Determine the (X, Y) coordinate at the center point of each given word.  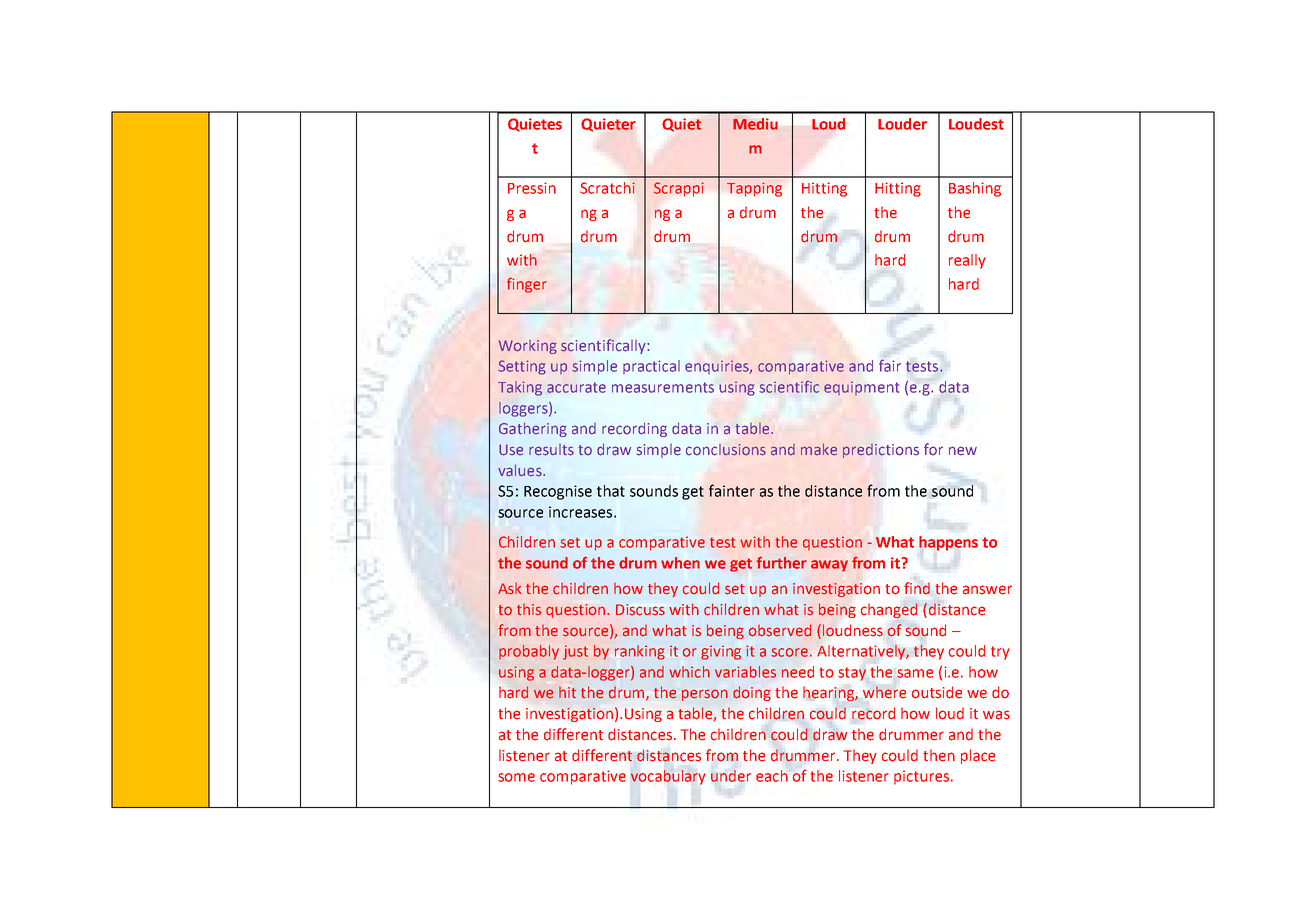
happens (948, 543)
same (915, 673)
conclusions (726, 450)
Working (528, 347)
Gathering (533, 429)
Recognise (558, 492)
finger (526, 285)
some (516, 777)
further (781, 562)
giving (721, 652)
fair (890, 365)
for (933, 449)
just (575, 652)
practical (651, 367)
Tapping (754, 189)
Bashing (975, 189)
